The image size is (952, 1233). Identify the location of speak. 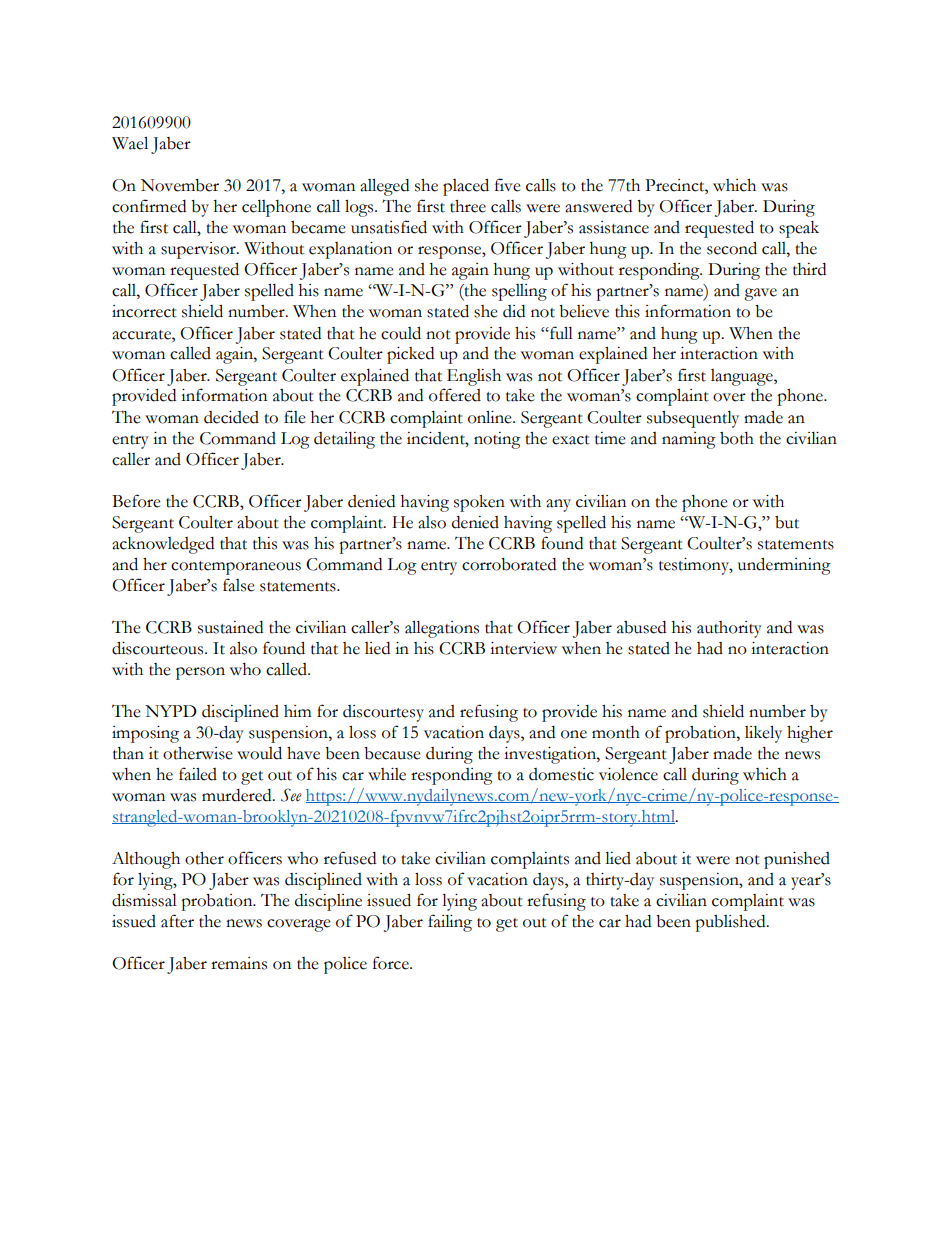
(799, 229).
